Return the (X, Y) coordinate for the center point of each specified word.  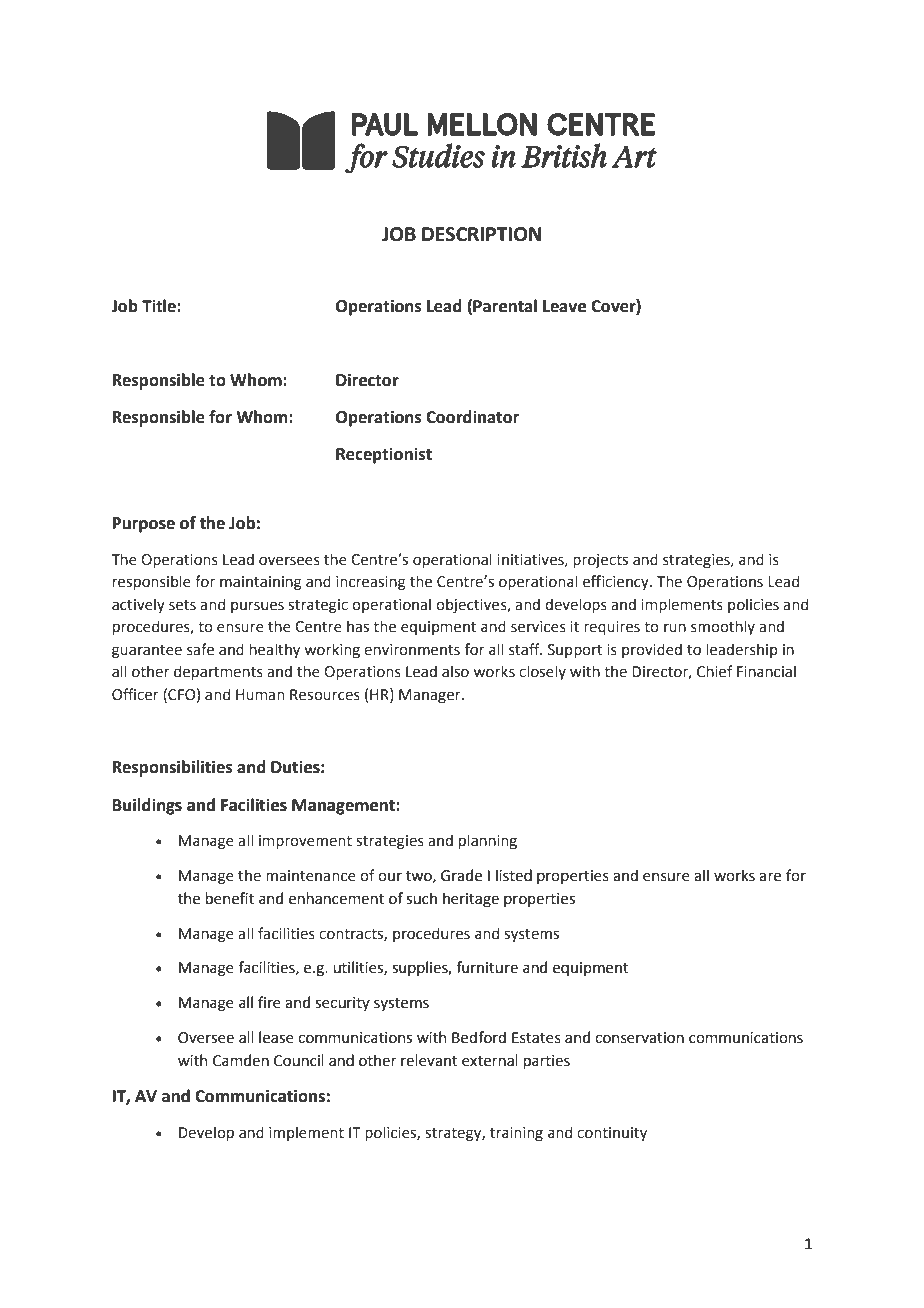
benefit (230, 898)
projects (600, 561)
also (455, 671)
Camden (241, 1060)
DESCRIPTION (481, 234)
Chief (715, 671)
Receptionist (384, 456)
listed (514, 875)
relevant (429, 1060)
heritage (471, 900)
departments (218, 672)
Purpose (144, 525)
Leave (564, 306)
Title (160, 306)
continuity (612, 1134)
